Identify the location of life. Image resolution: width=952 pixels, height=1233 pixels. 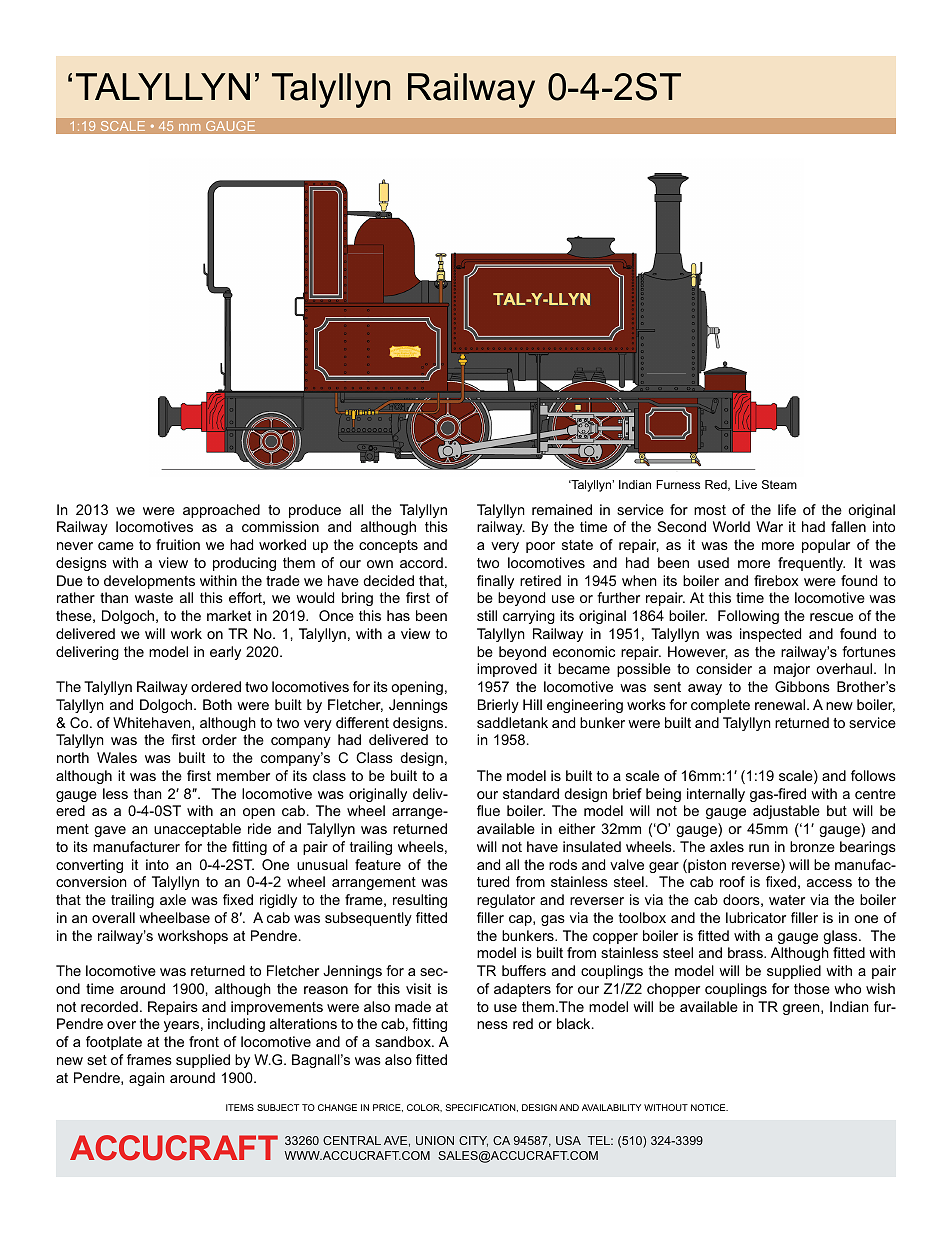
(787, 509).
